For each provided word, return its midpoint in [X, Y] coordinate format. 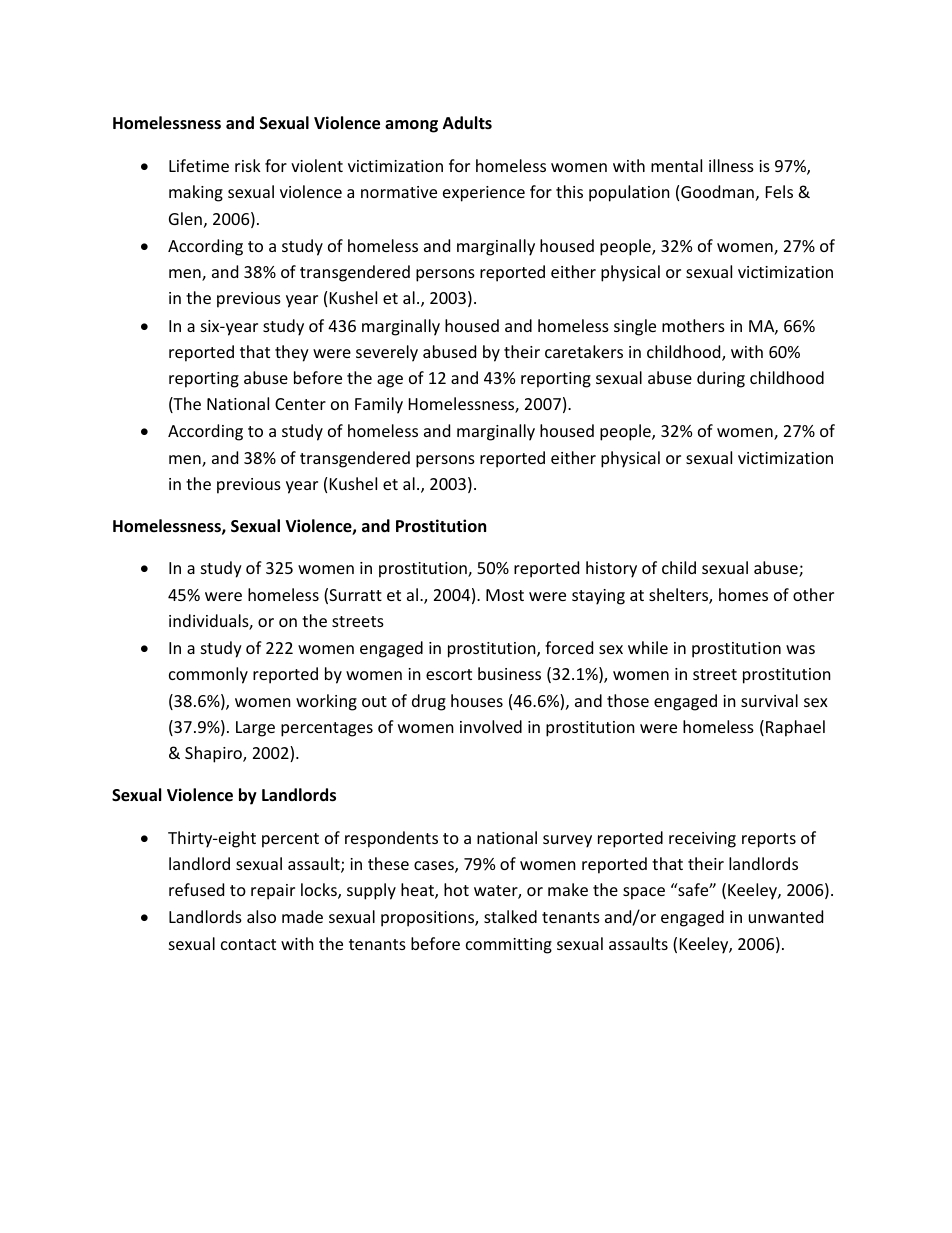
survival [769, 700]
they [292, 353]
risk [248, 165]
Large [255, 729]
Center [300, 404]
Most [505, 595]
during [721, 379]
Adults [467, 122]
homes [743, 594]
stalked [510, 916]
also [261, 916]
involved [491, 726]
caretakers [584, 351]
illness [731, 165]
